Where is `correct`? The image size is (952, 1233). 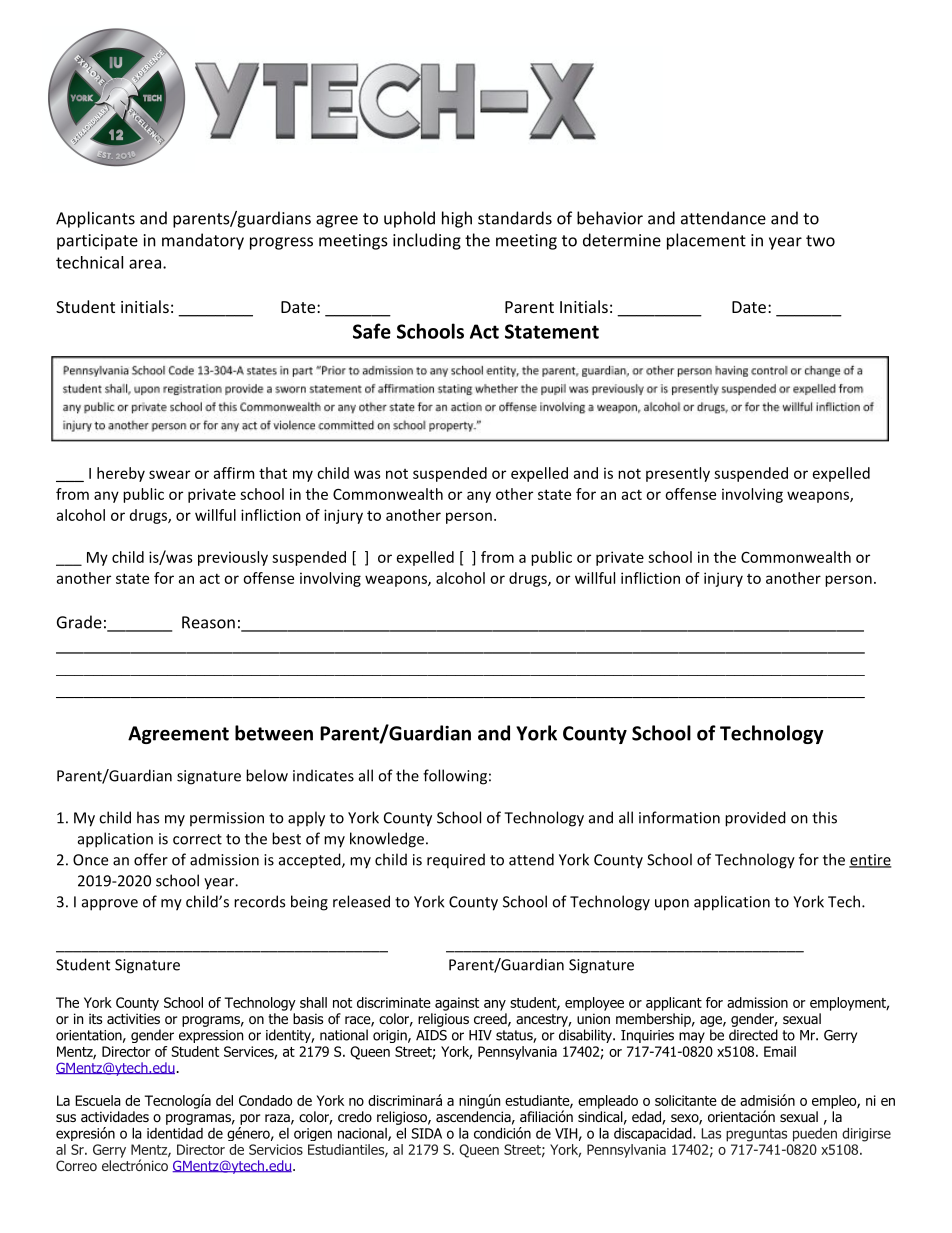
correct is located at coordinates (197, 839).
